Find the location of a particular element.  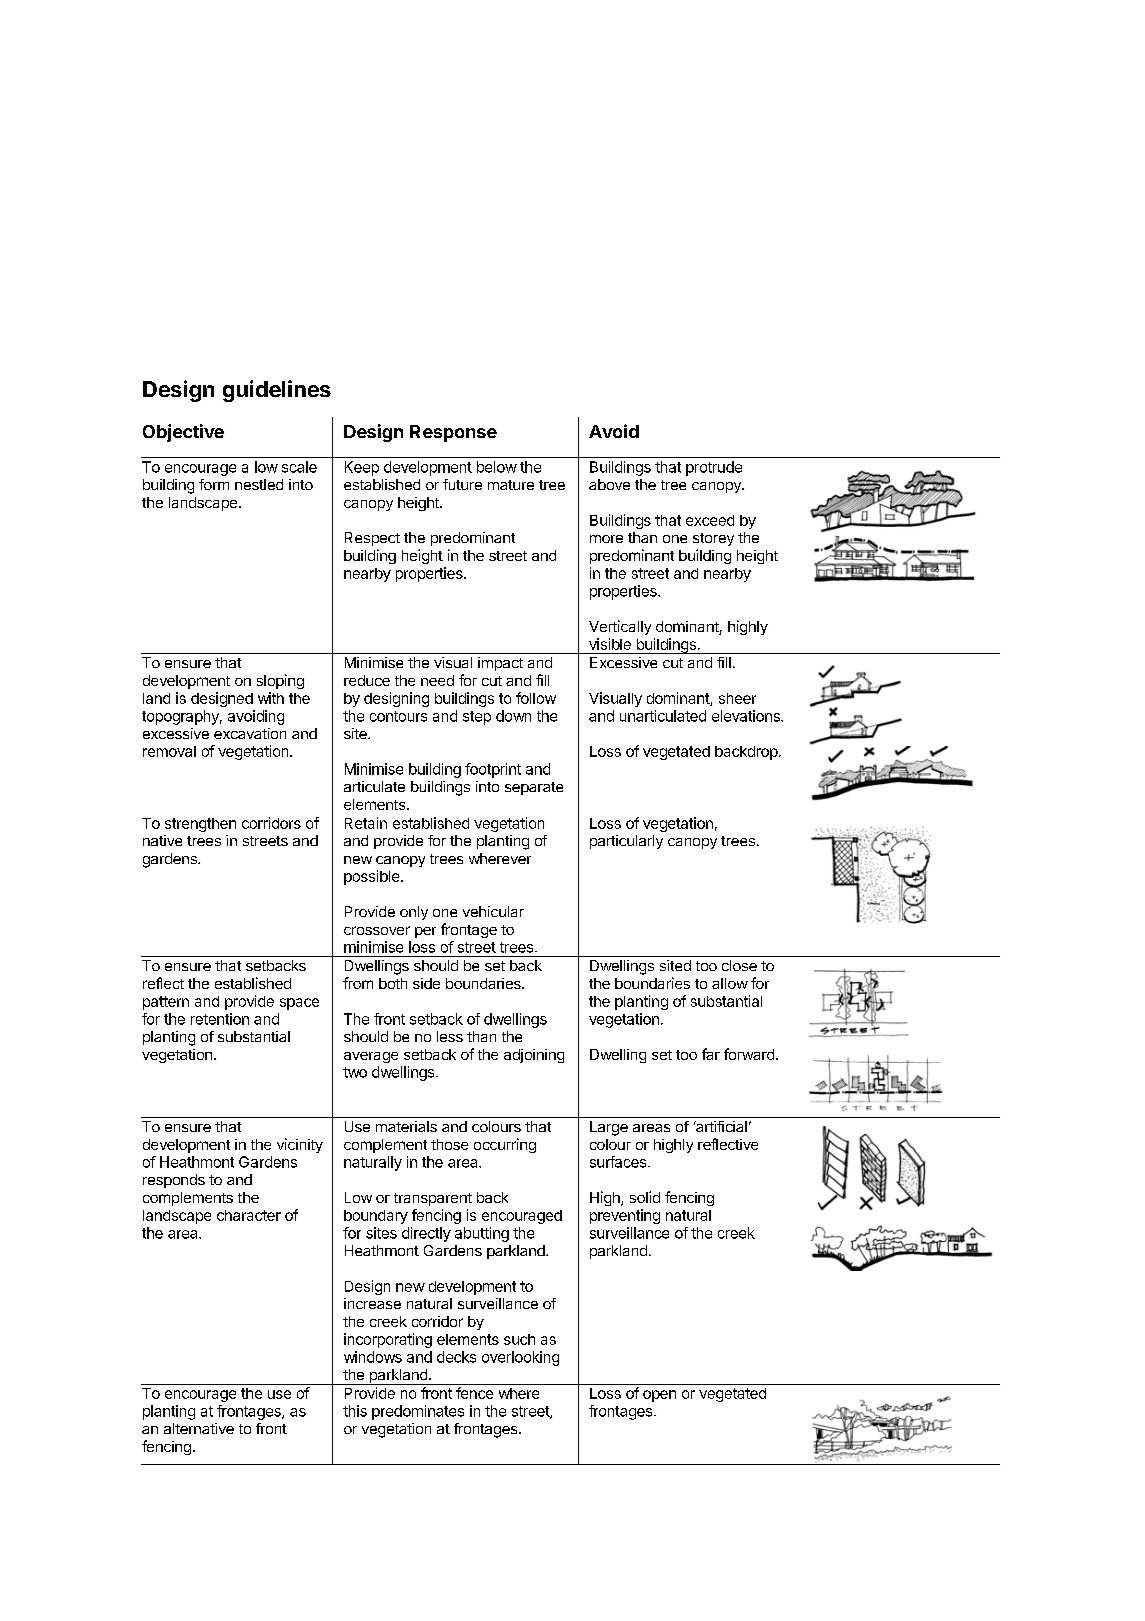

Response is located at coordinates (453, 433).
